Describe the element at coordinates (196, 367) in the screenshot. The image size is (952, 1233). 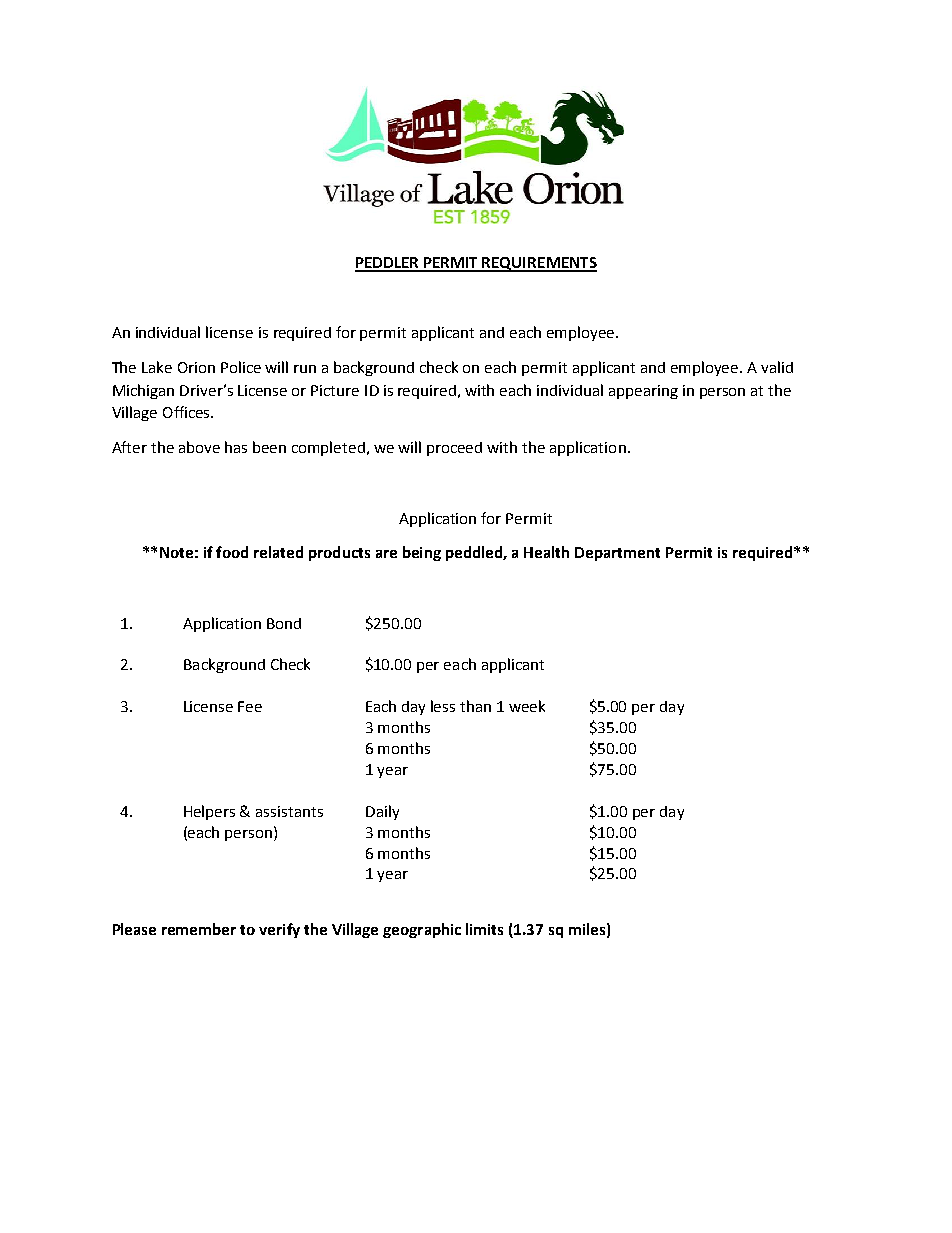
I see `Orion` at that location.
